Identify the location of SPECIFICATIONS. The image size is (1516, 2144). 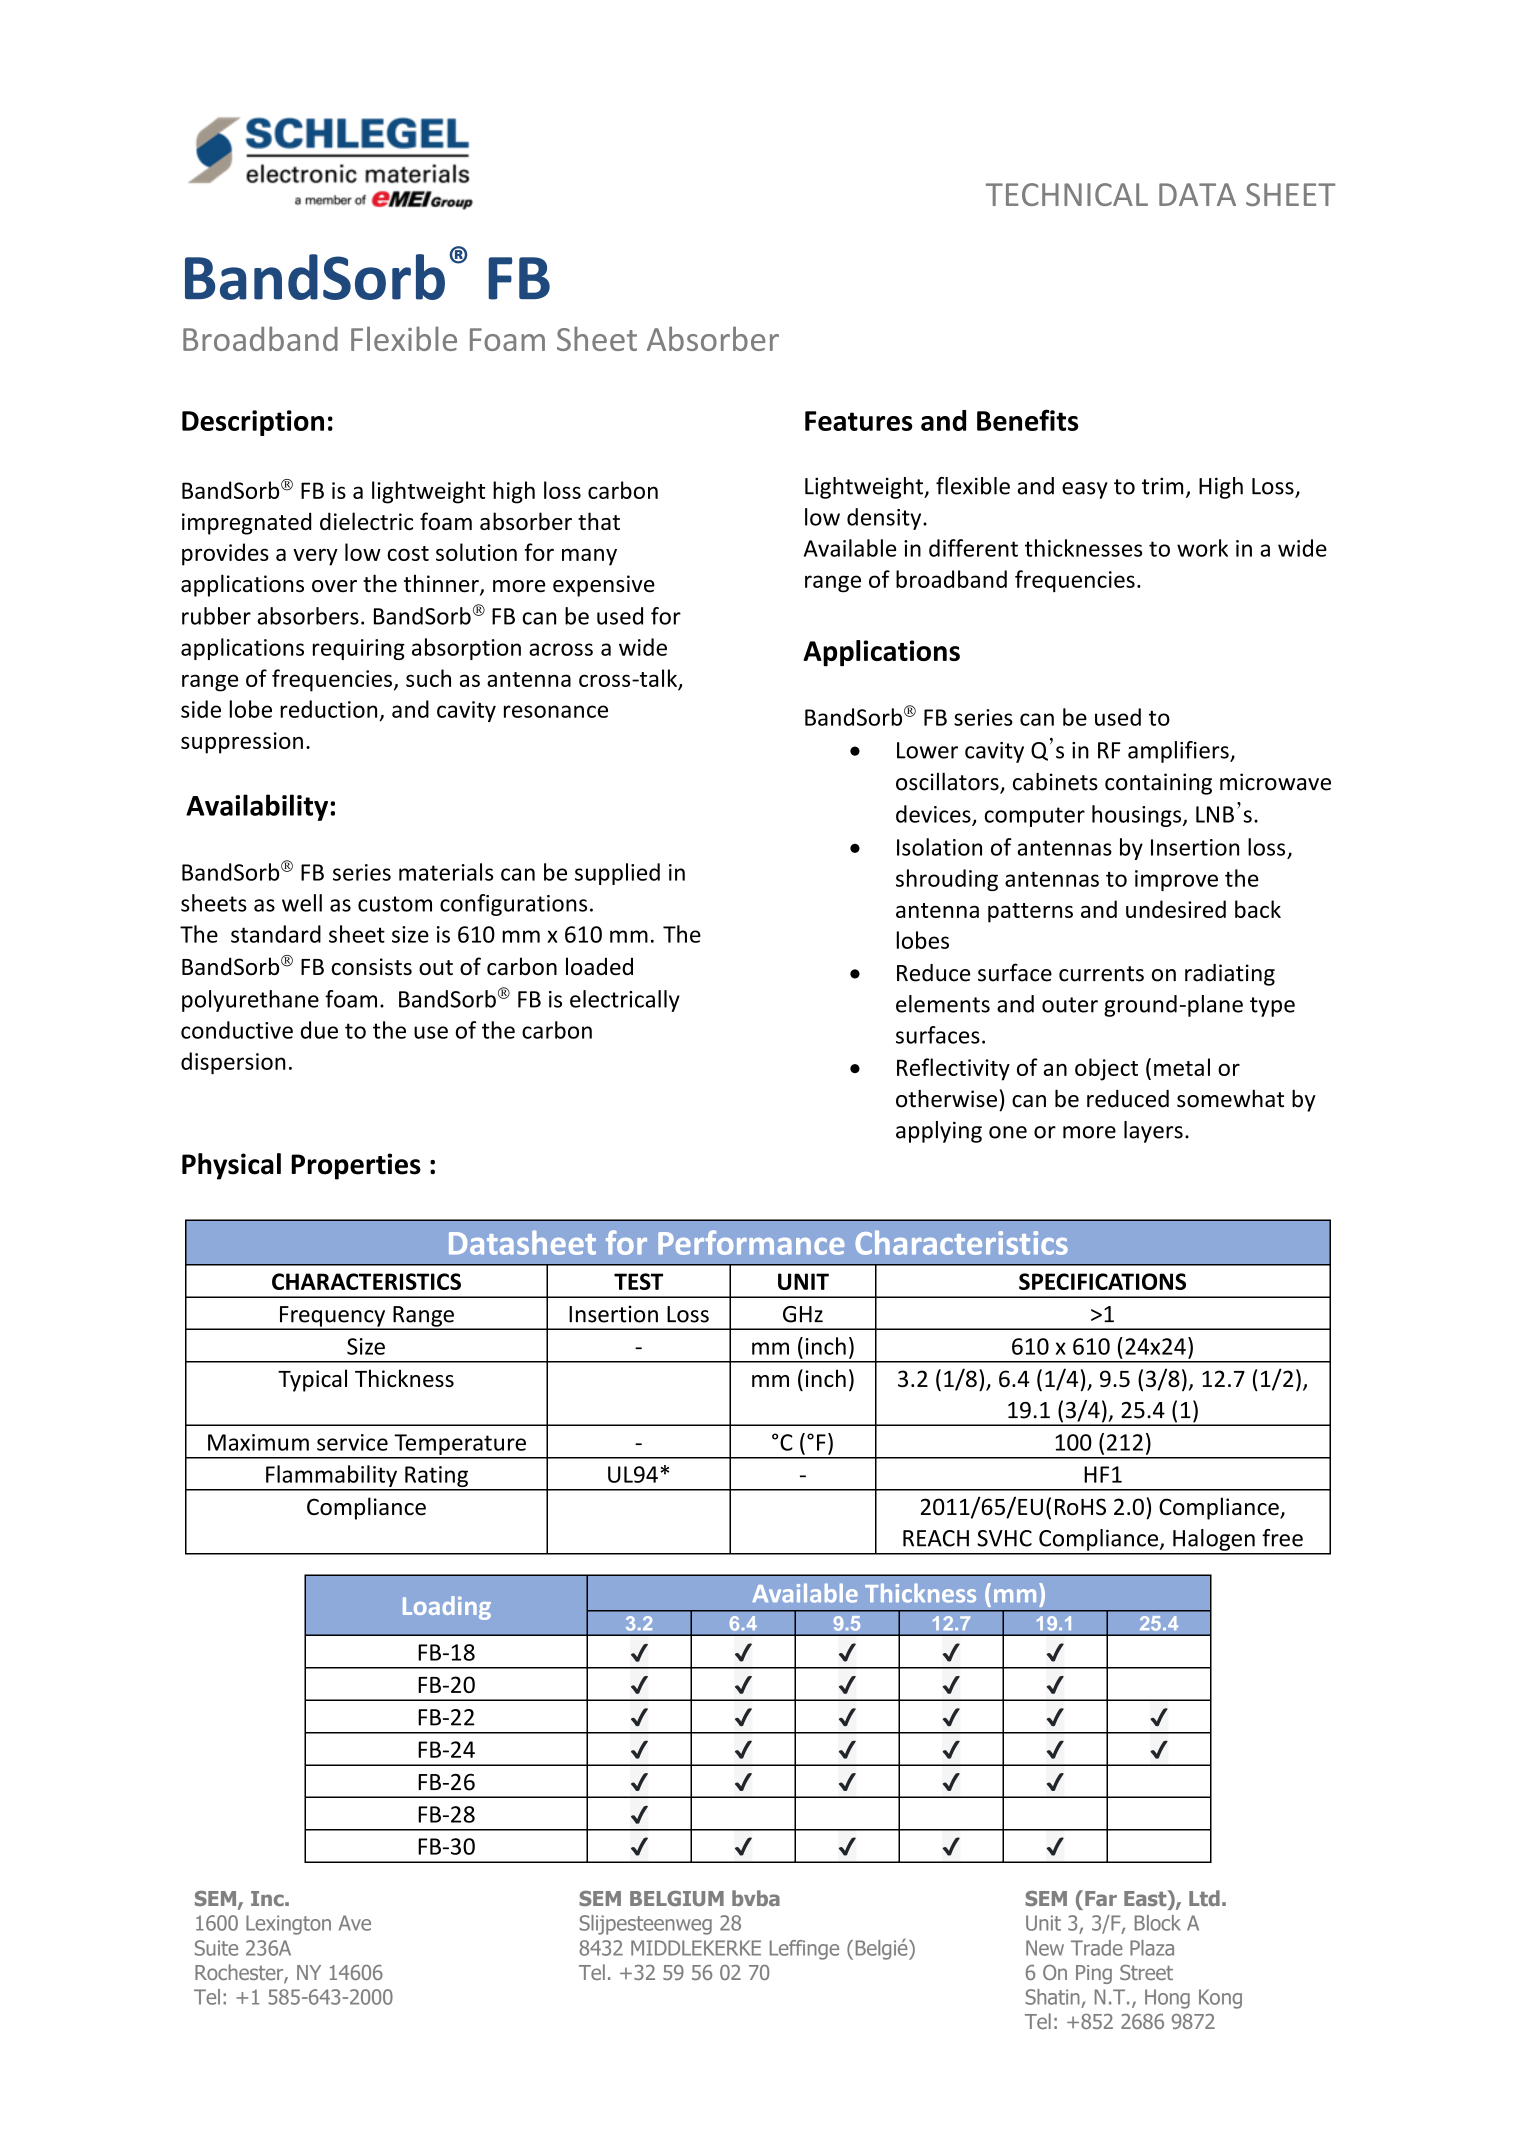
(1102, 1281).
